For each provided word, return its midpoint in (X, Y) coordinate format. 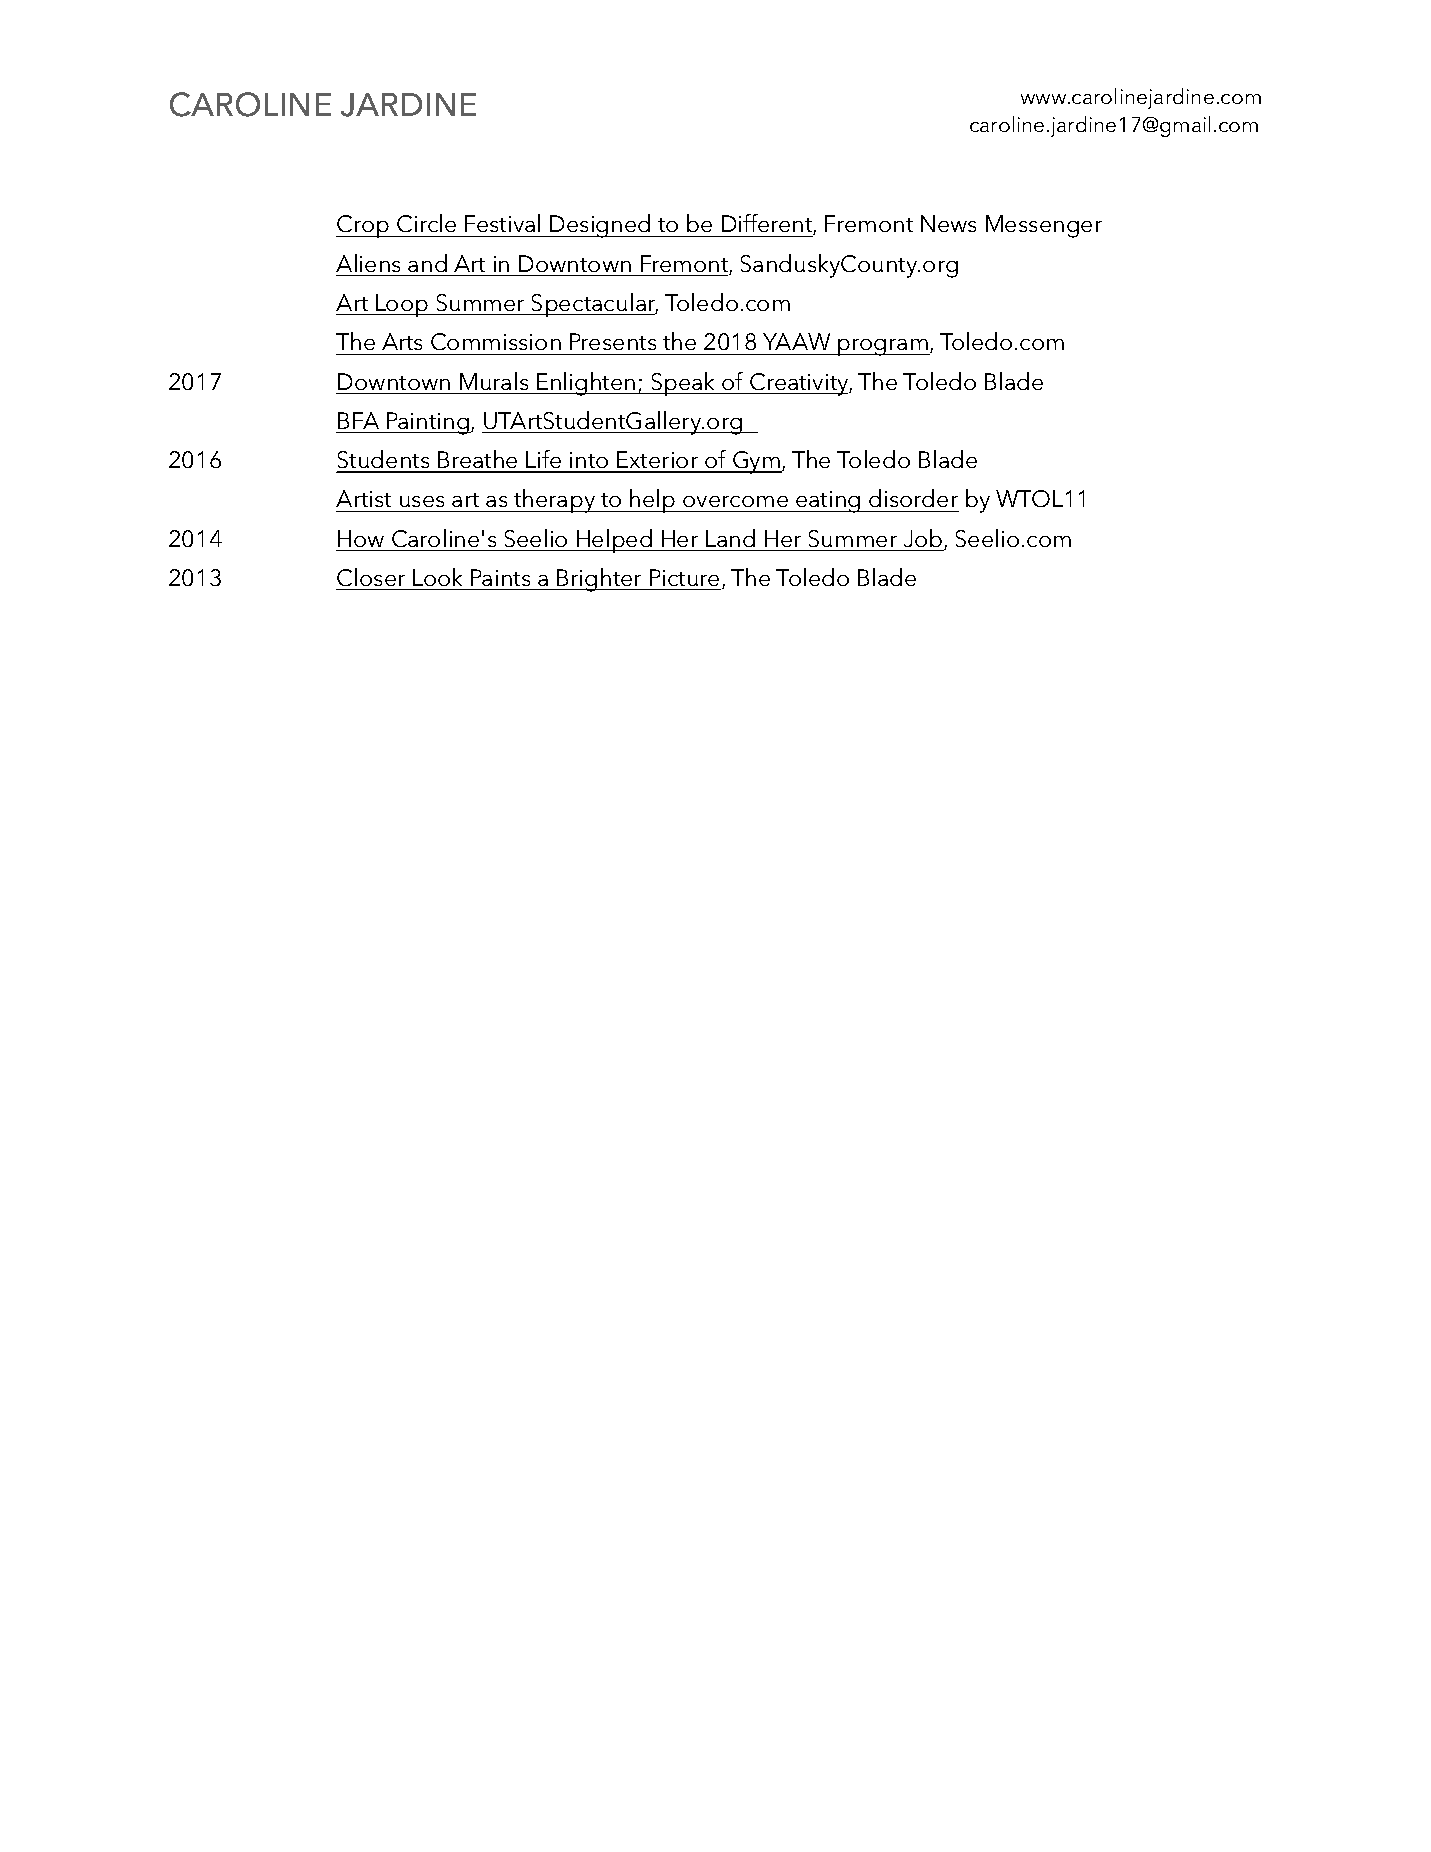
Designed (600, 226)
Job (924, 539)
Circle (426, 223)
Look (437, 577)
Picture (684, 577)
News (948, 223)
